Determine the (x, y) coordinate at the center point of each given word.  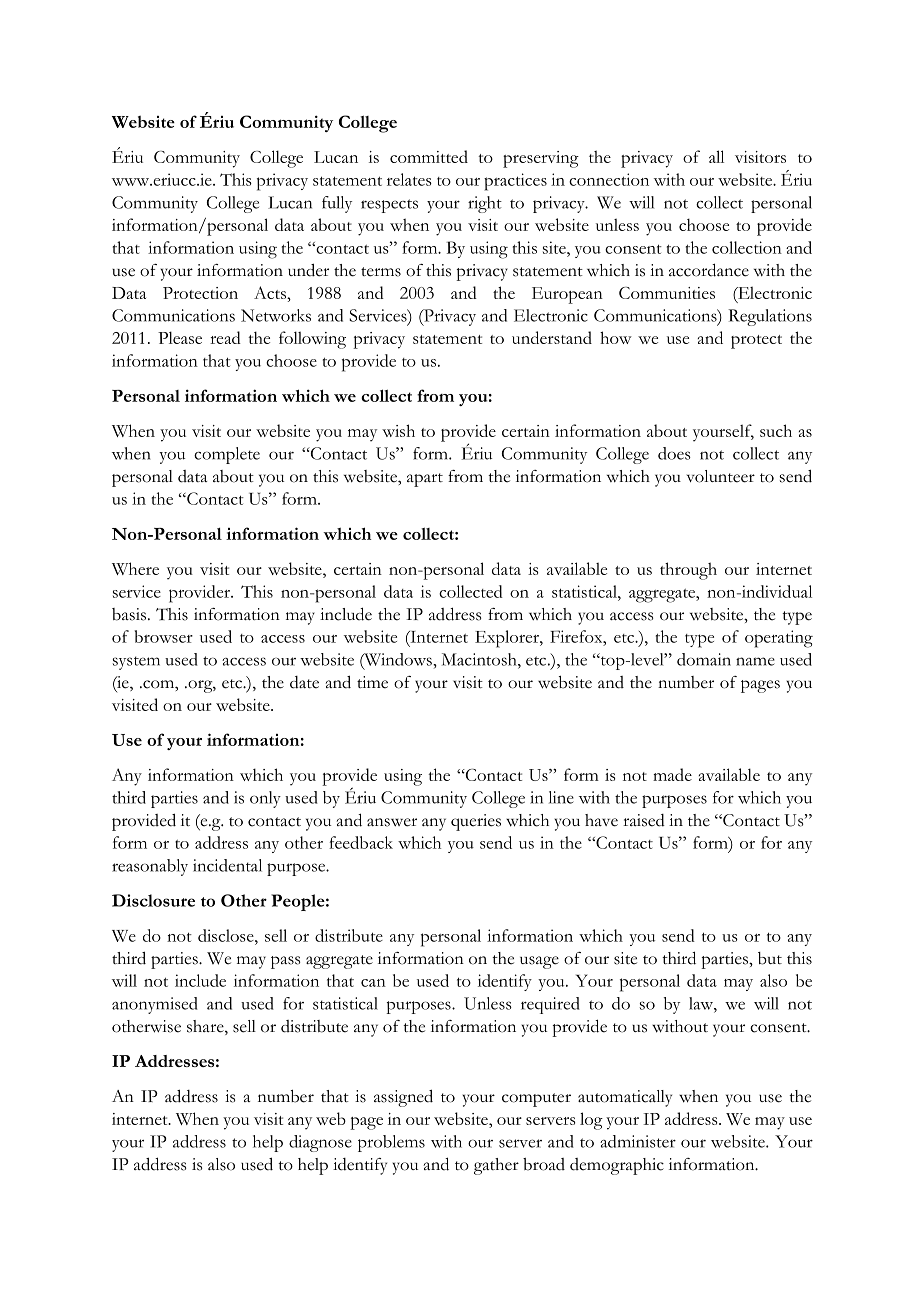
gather (496, 1166)
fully (337, 204)
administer (638, 1141)
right (485, 204)
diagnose (320, 1143)
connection (609, 179)
